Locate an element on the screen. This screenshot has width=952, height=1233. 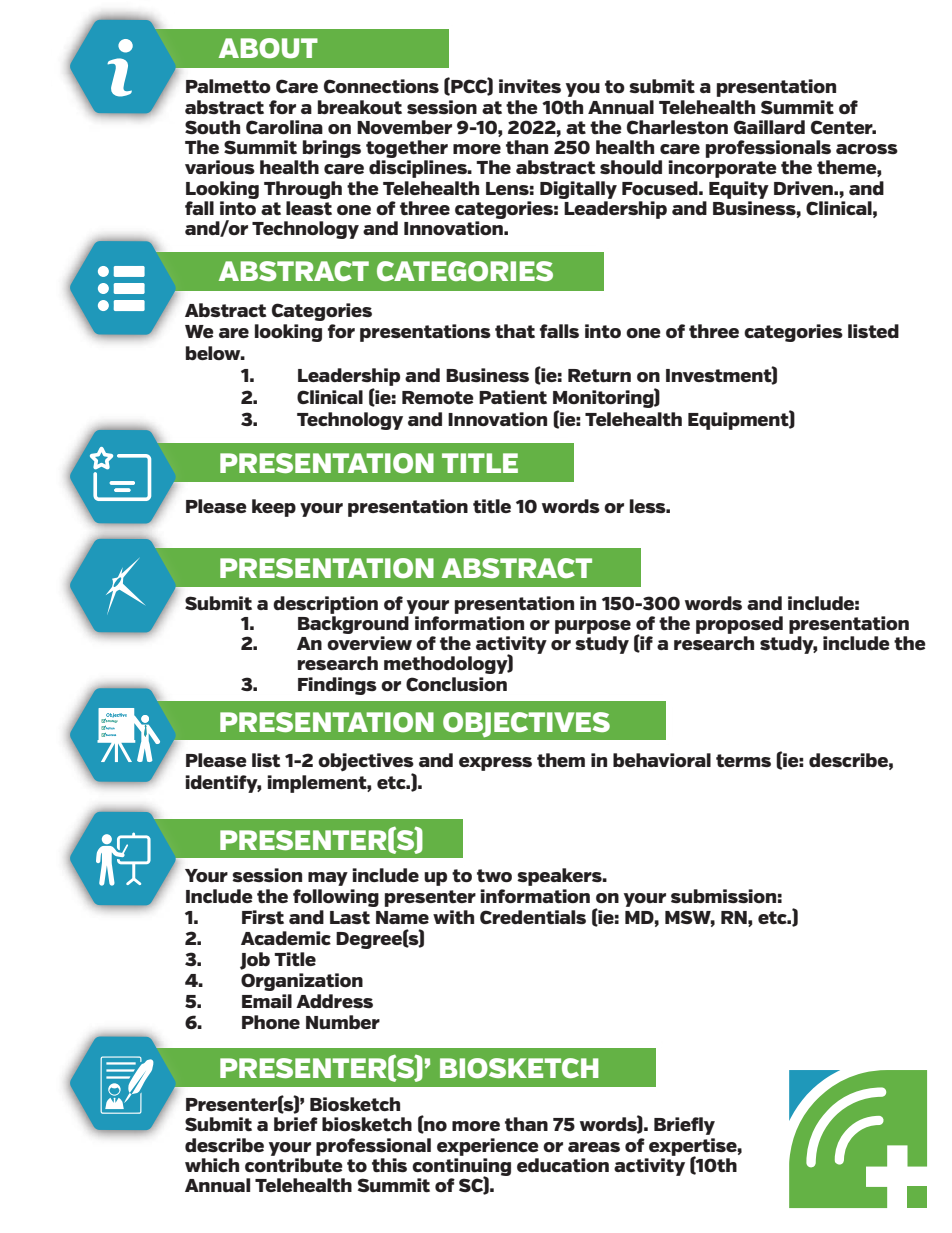
education is located at coordinates (563, 1165).
